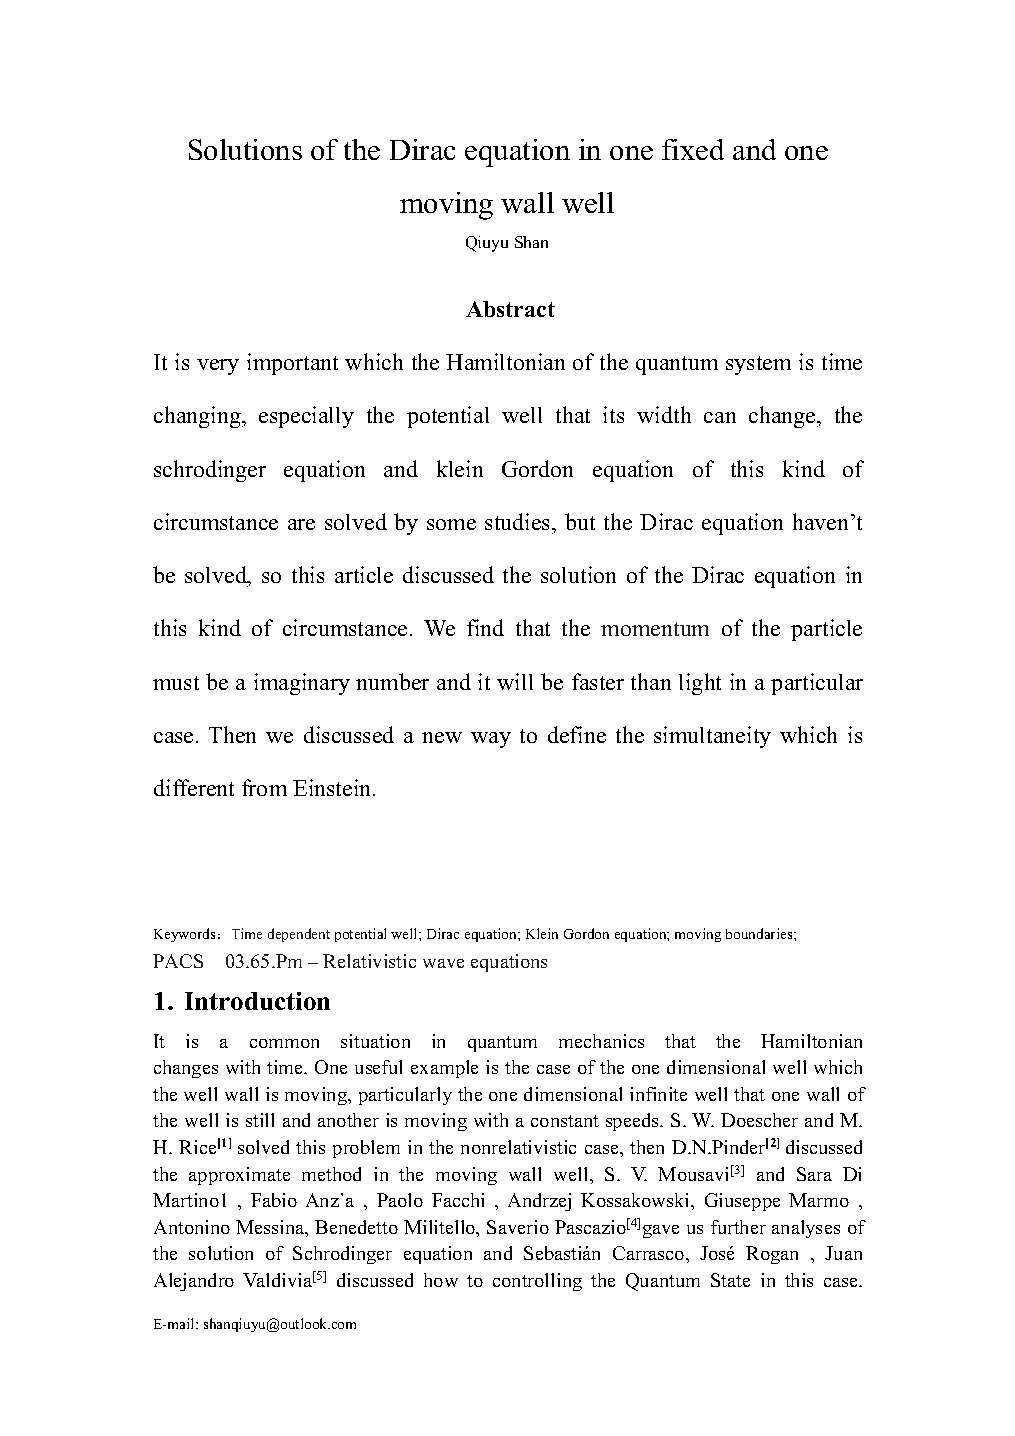 The image size is (1015, 1436). Describe the element at coordinates (720, 417) in the screenshot. I see `can` at that location.
